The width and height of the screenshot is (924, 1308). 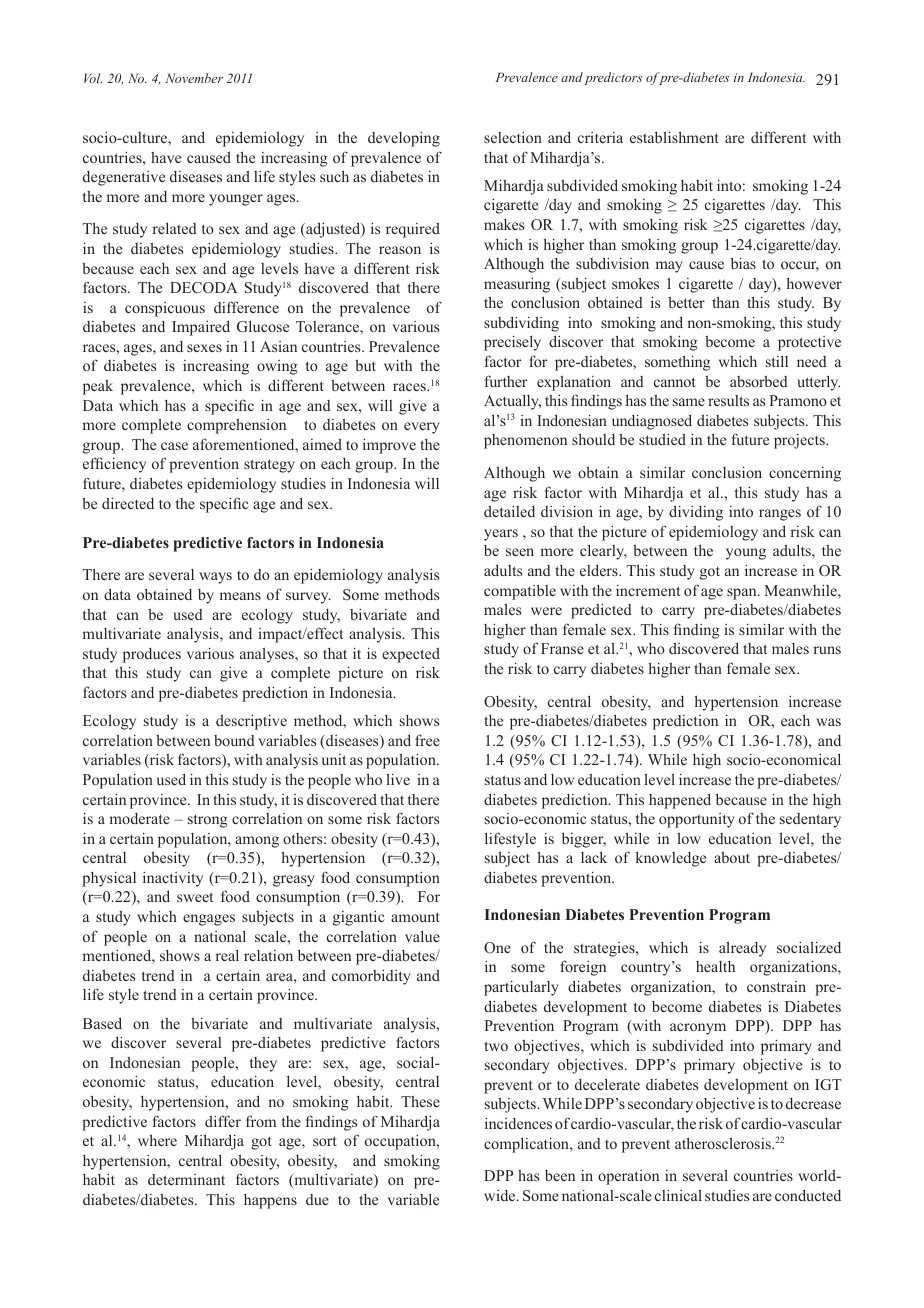 What do you see at coordinates (194, 78) in the screenshot?
I see `November` at bounding box center [194, 78].
